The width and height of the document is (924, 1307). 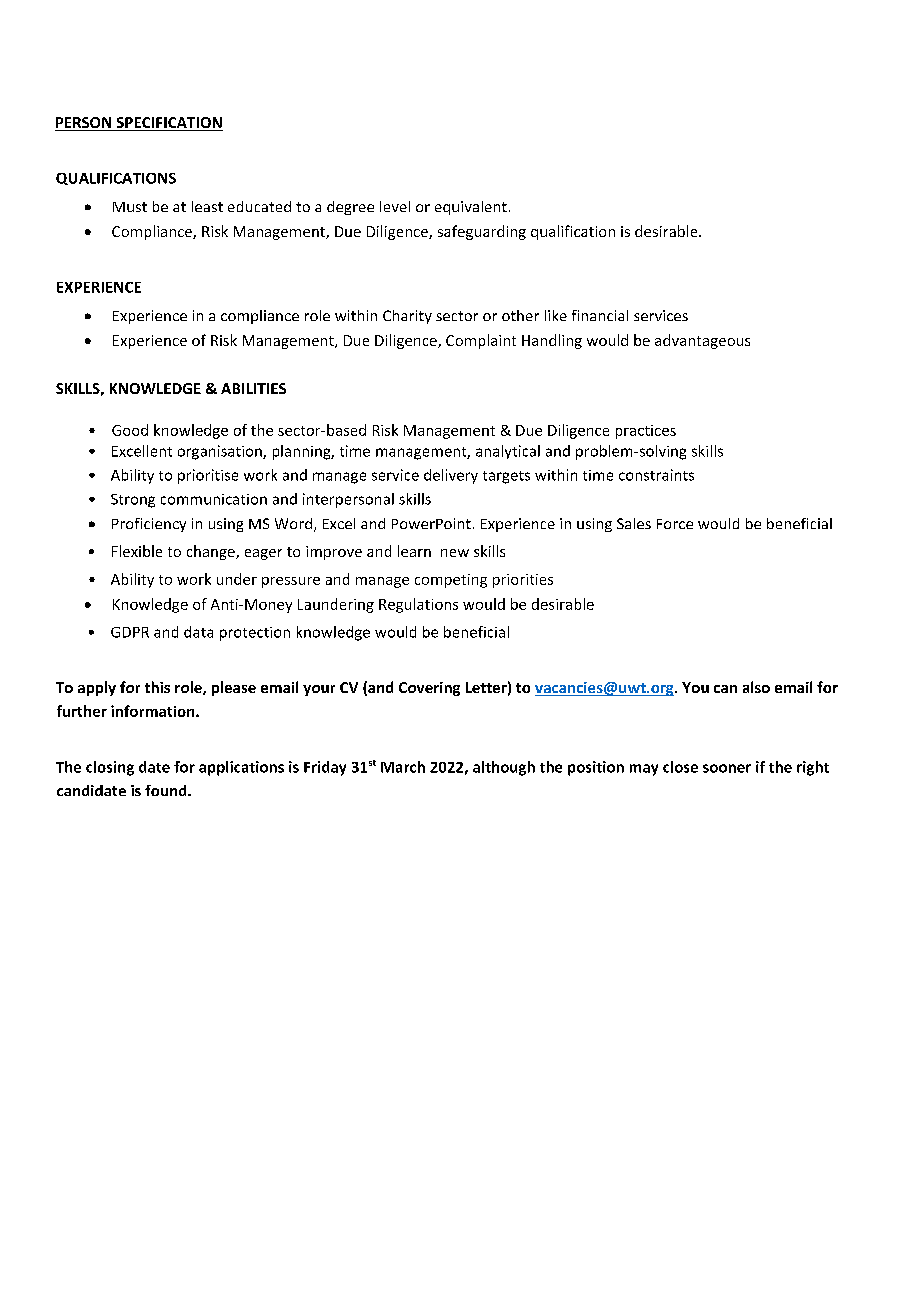 What do you see at coordinates (198, 632) in the document?
I see `data` at bounding box center [198, 632].
